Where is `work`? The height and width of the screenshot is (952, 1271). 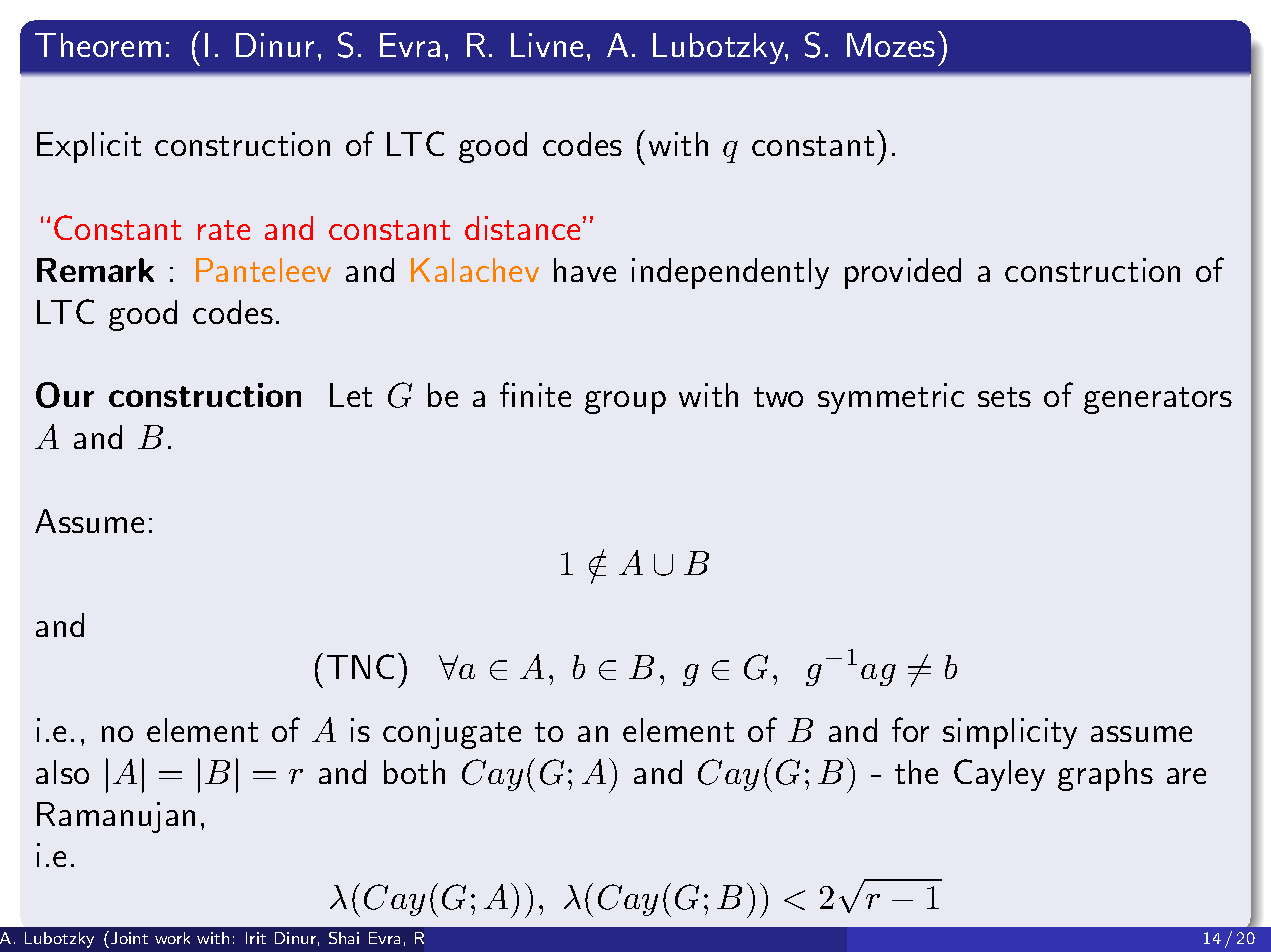 work is located at coordinates (172, 938).
